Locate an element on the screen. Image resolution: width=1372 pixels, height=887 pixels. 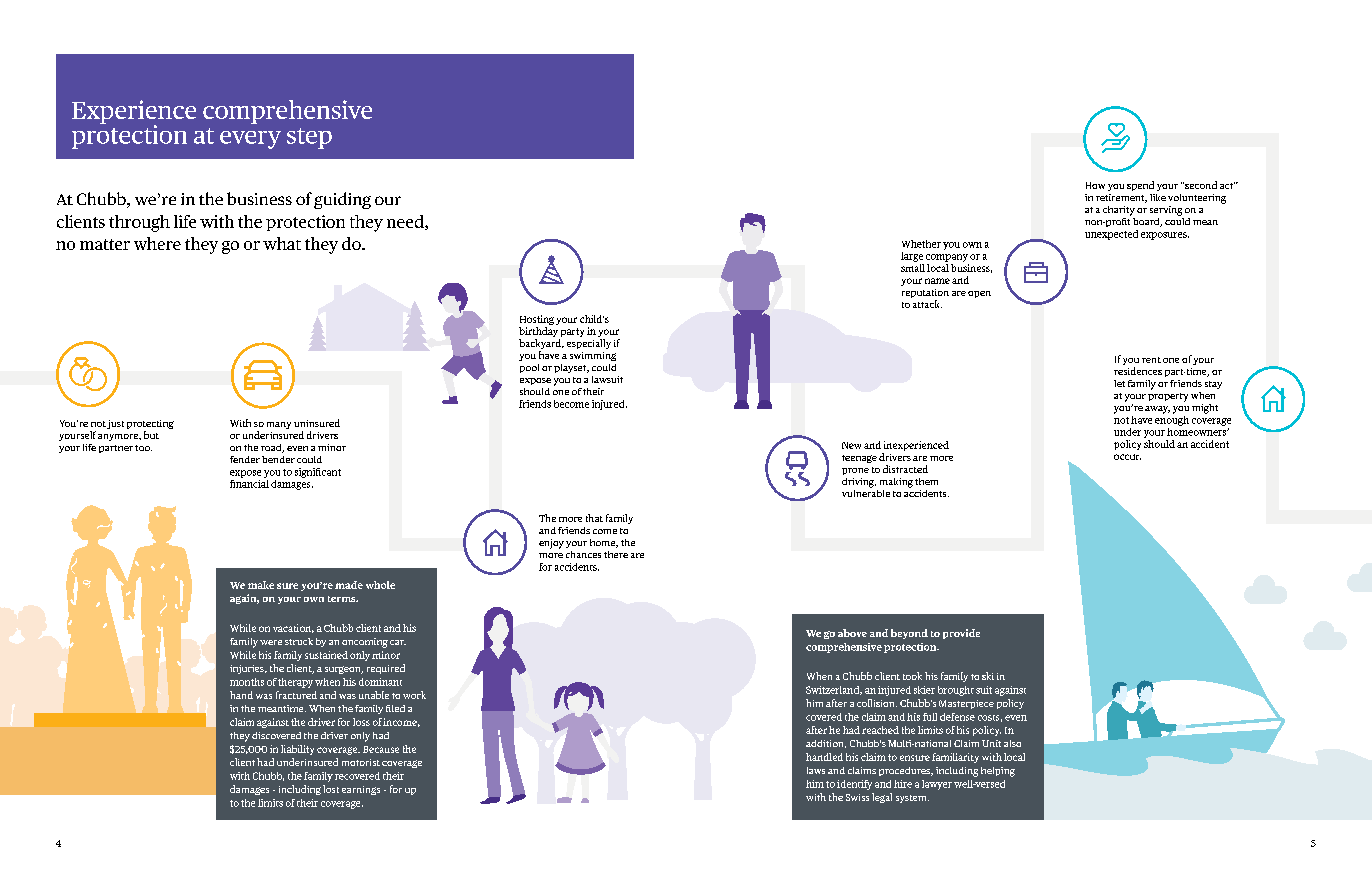
there is located at coordinates (616, 554).
